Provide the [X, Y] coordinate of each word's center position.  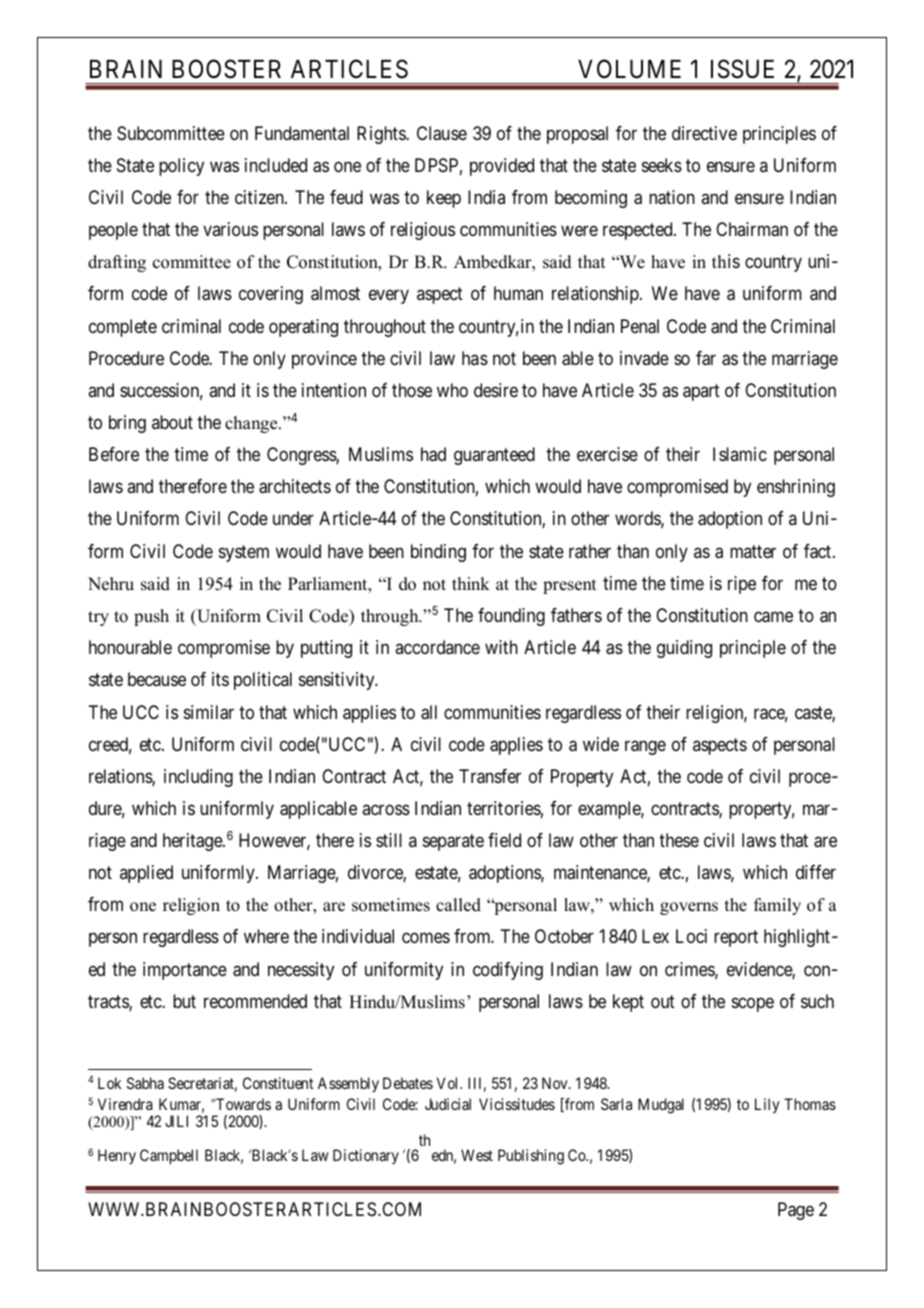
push [151, 617]
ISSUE [742, 69]
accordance [437, 647]
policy [181, 167]
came [773, 617]
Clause [442, 133]
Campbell [169, 1157]
